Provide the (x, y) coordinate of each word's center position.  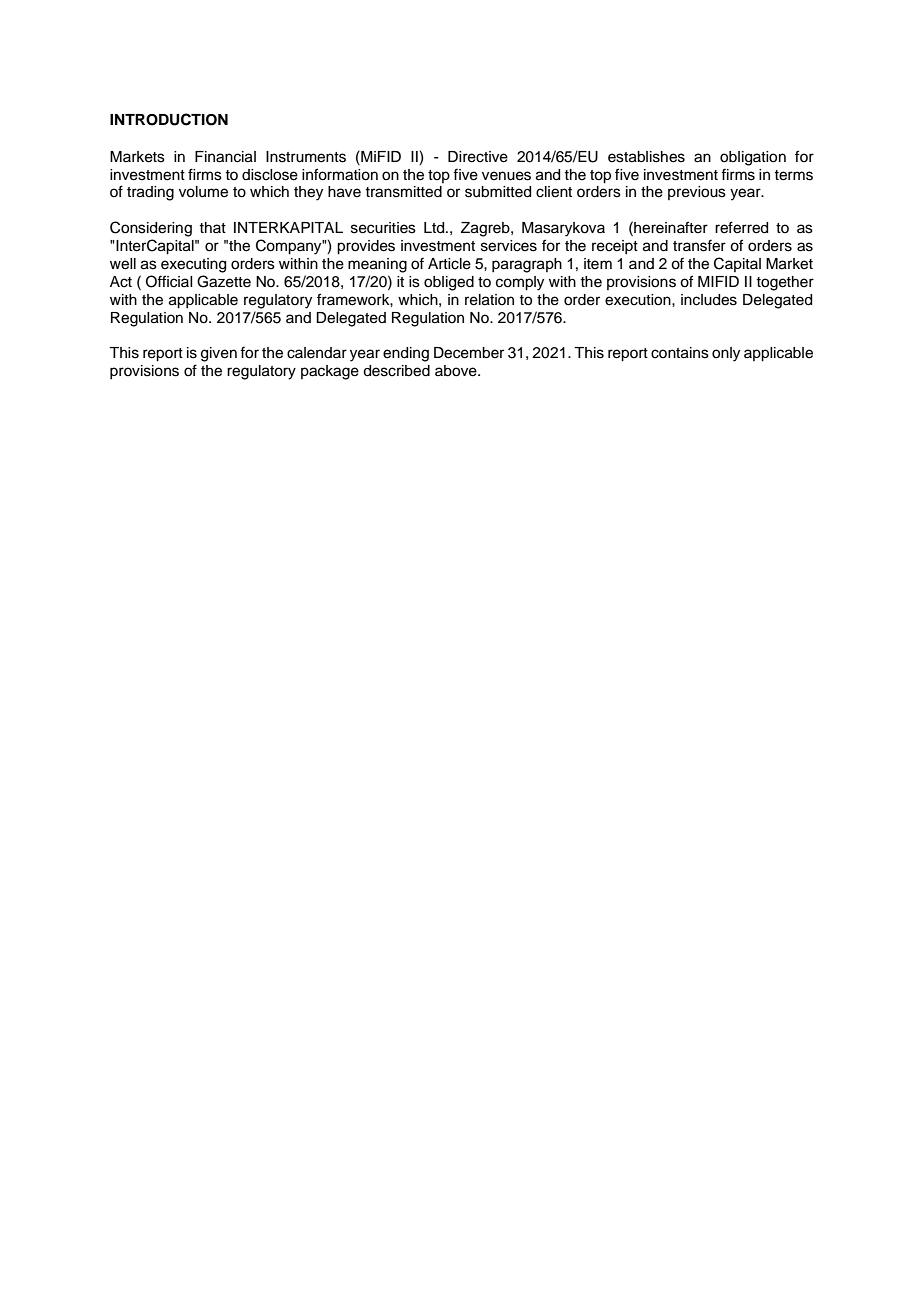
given (219, 354)
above (457, 371)
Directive (478, 157)
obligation (753, 158)
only (726, 354)
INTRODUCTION (169, 119)
